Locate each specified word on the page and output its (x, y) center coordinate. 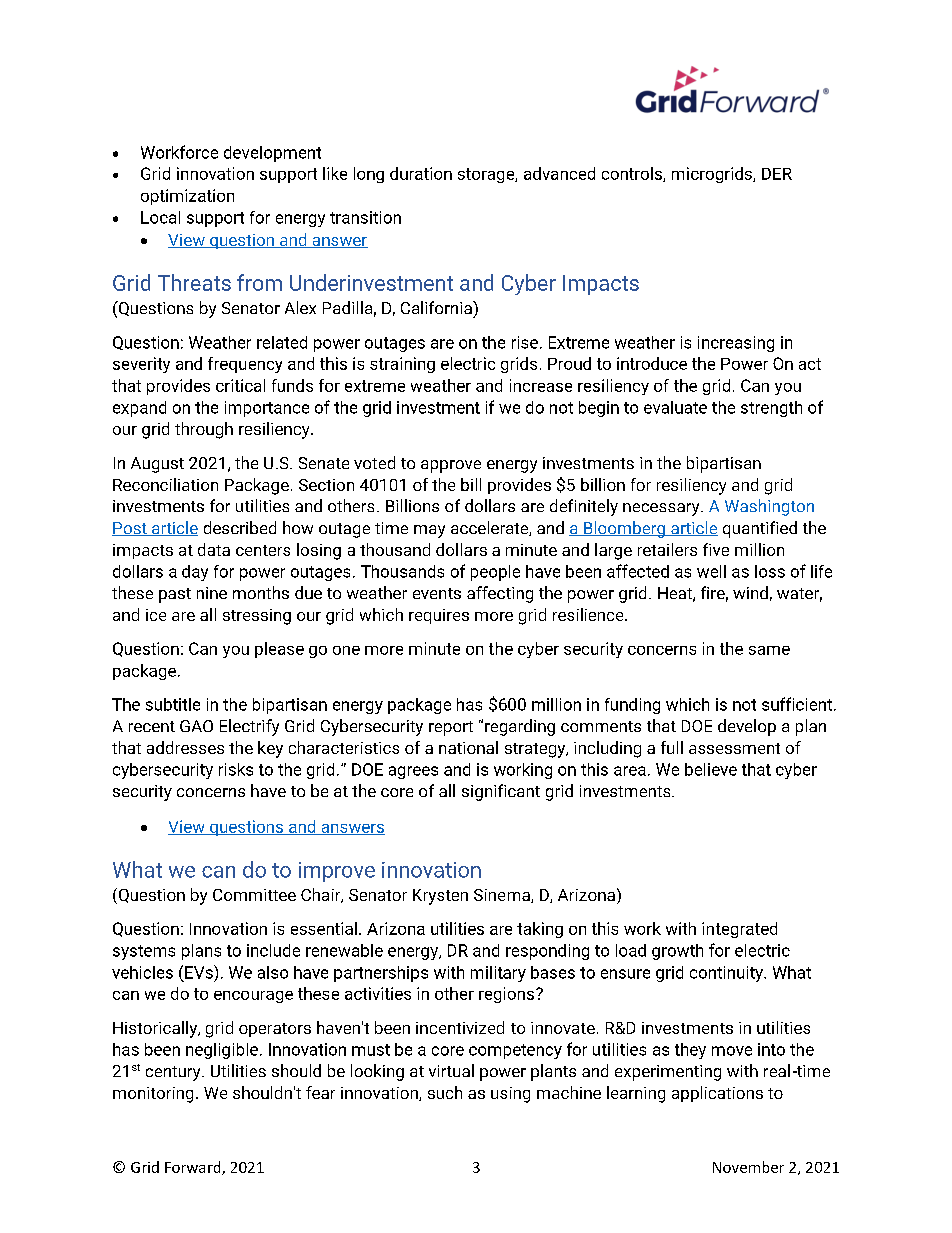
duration (421, 173)
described (240, 527)
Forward (194, 1168)
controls (633, 174)
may (429, 531)
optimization (187, 197)
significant (501, 792)
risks (236, 769)
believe (711, 769)
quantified (760, 529)
